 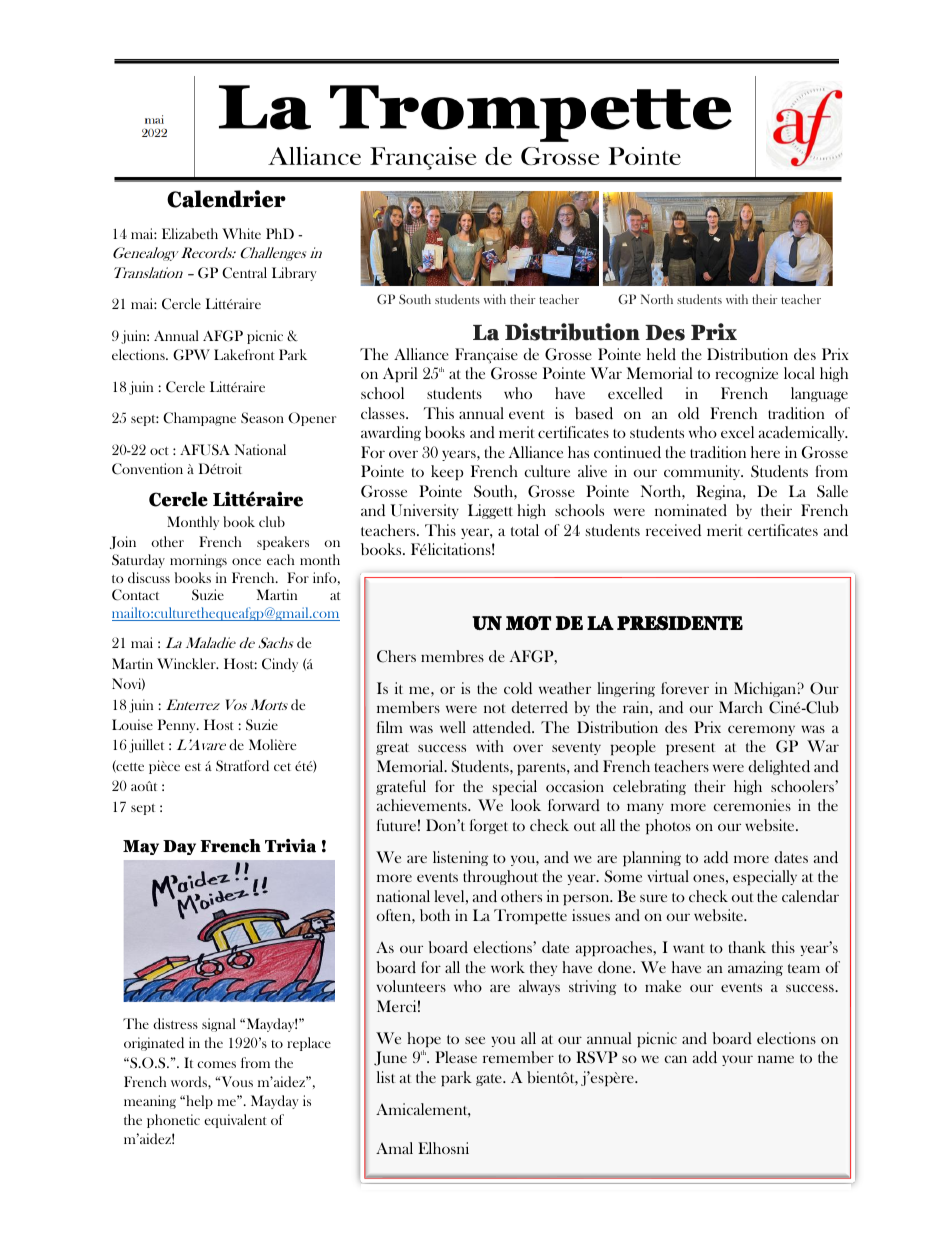 I want to click on Penny, so click(x=178, y=726).
